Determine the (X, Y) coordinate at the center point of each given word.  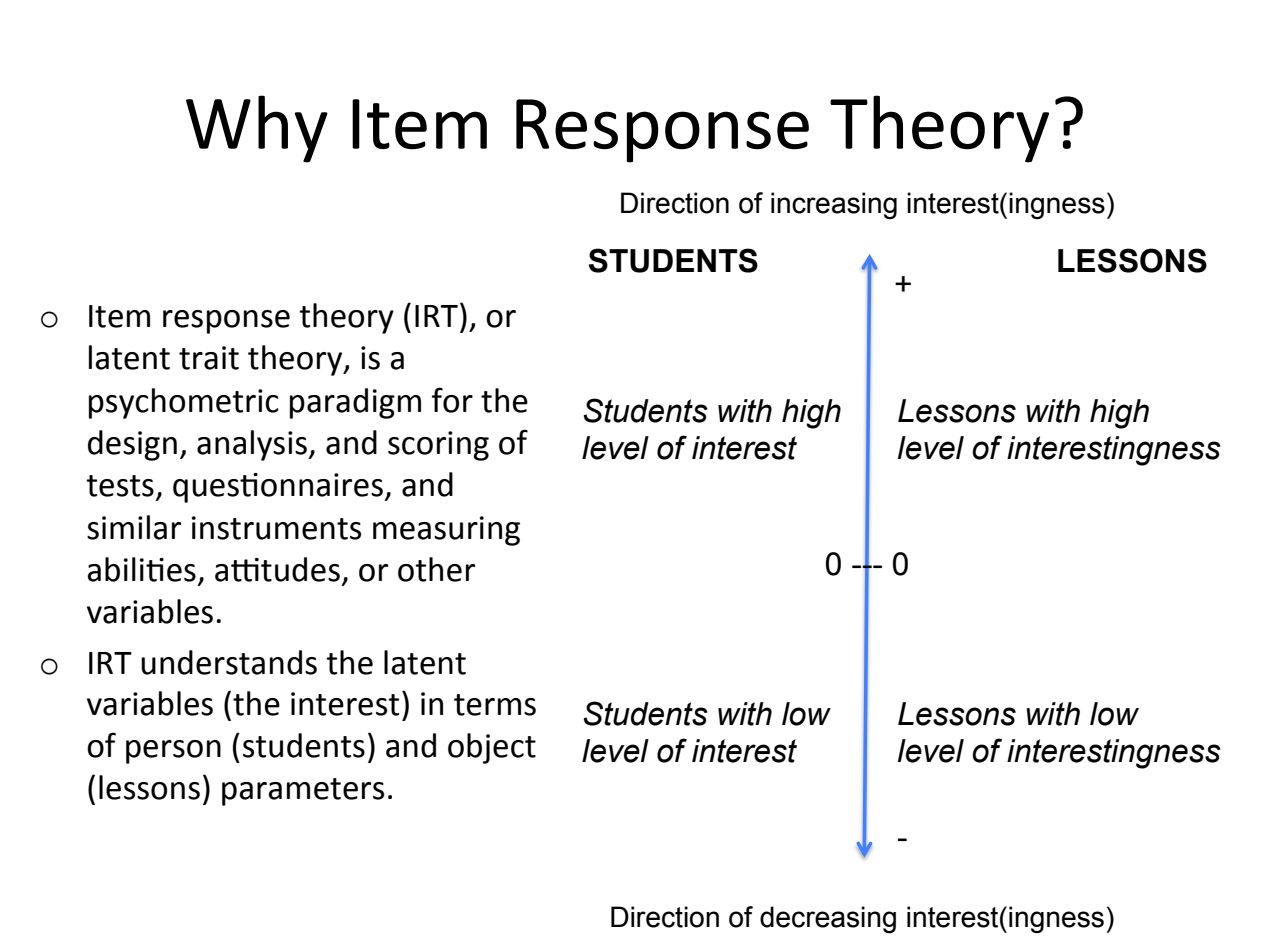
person (173, 752)
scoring (438, 446)
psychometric (184, 403)
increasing (834, 205)
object (492, 748)
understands (229, 662)
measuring (446, 531)
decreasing (828, 919)
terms (495, 705)
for (452, 400)
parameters (303, 792)
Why (257, 129)
